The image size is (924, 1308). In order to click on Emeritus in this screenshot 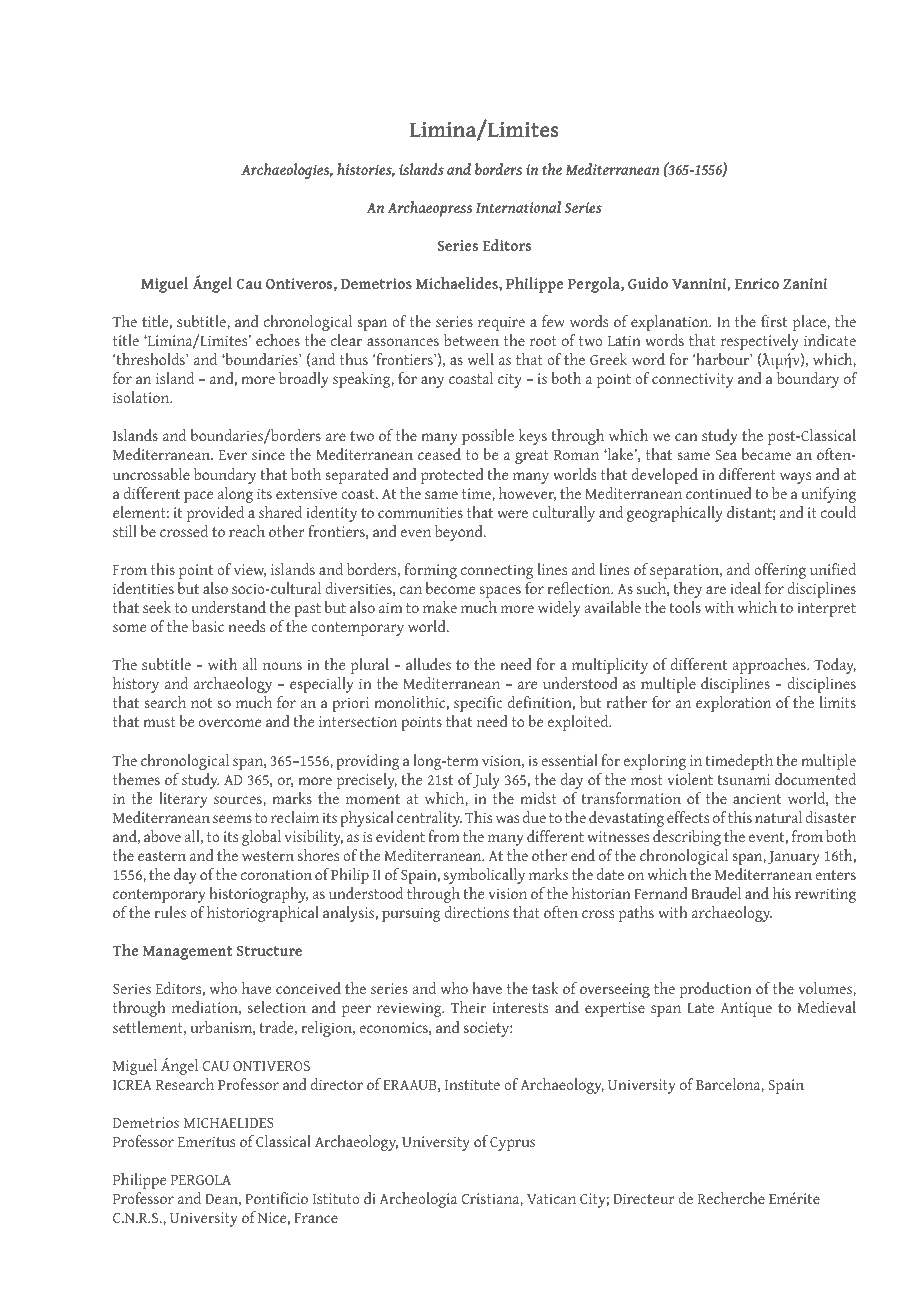, I will do `click(206, 1141)`.
